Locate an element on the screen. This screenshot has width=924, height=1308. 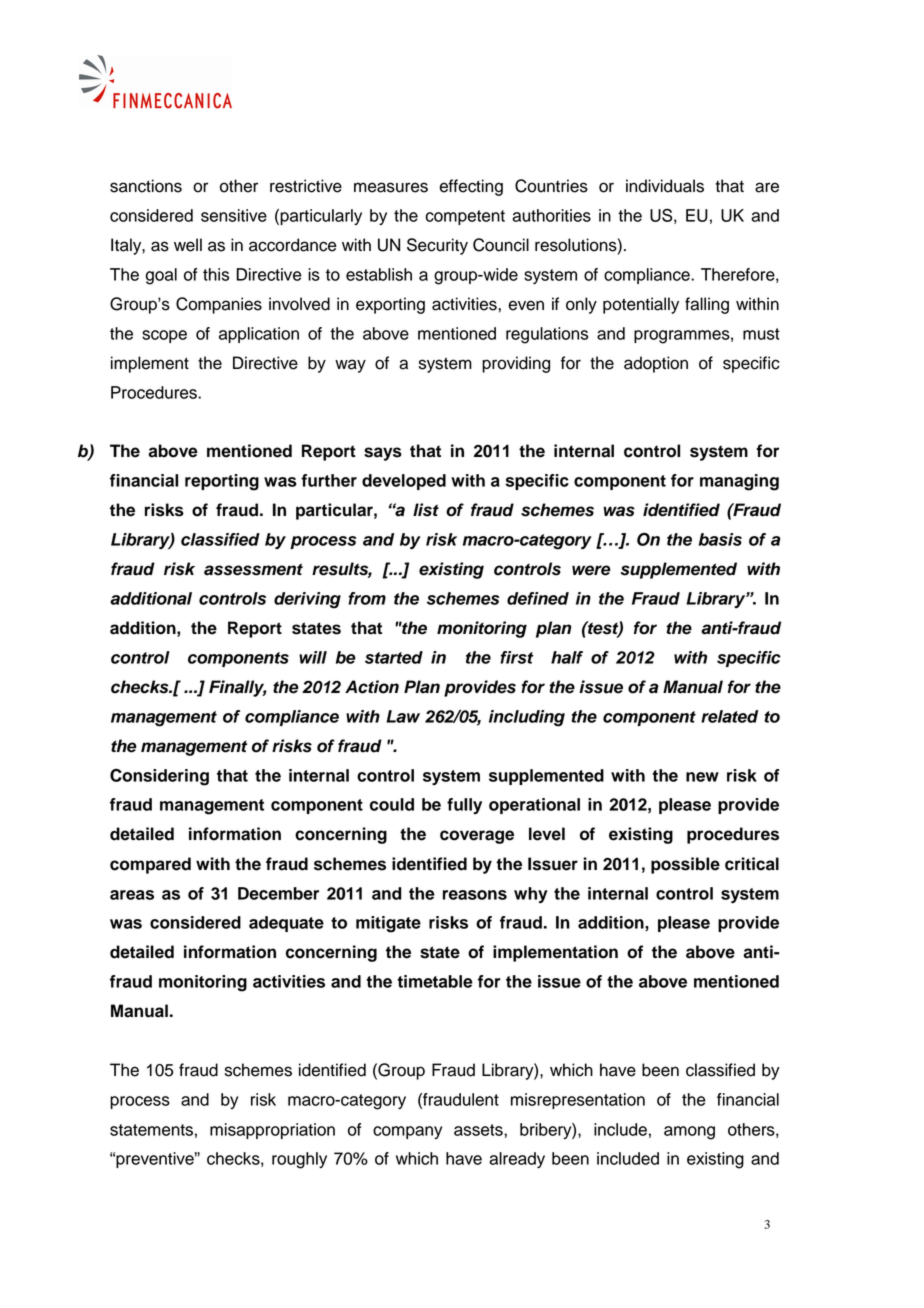
individuals is located at coordinates (665, 186).
